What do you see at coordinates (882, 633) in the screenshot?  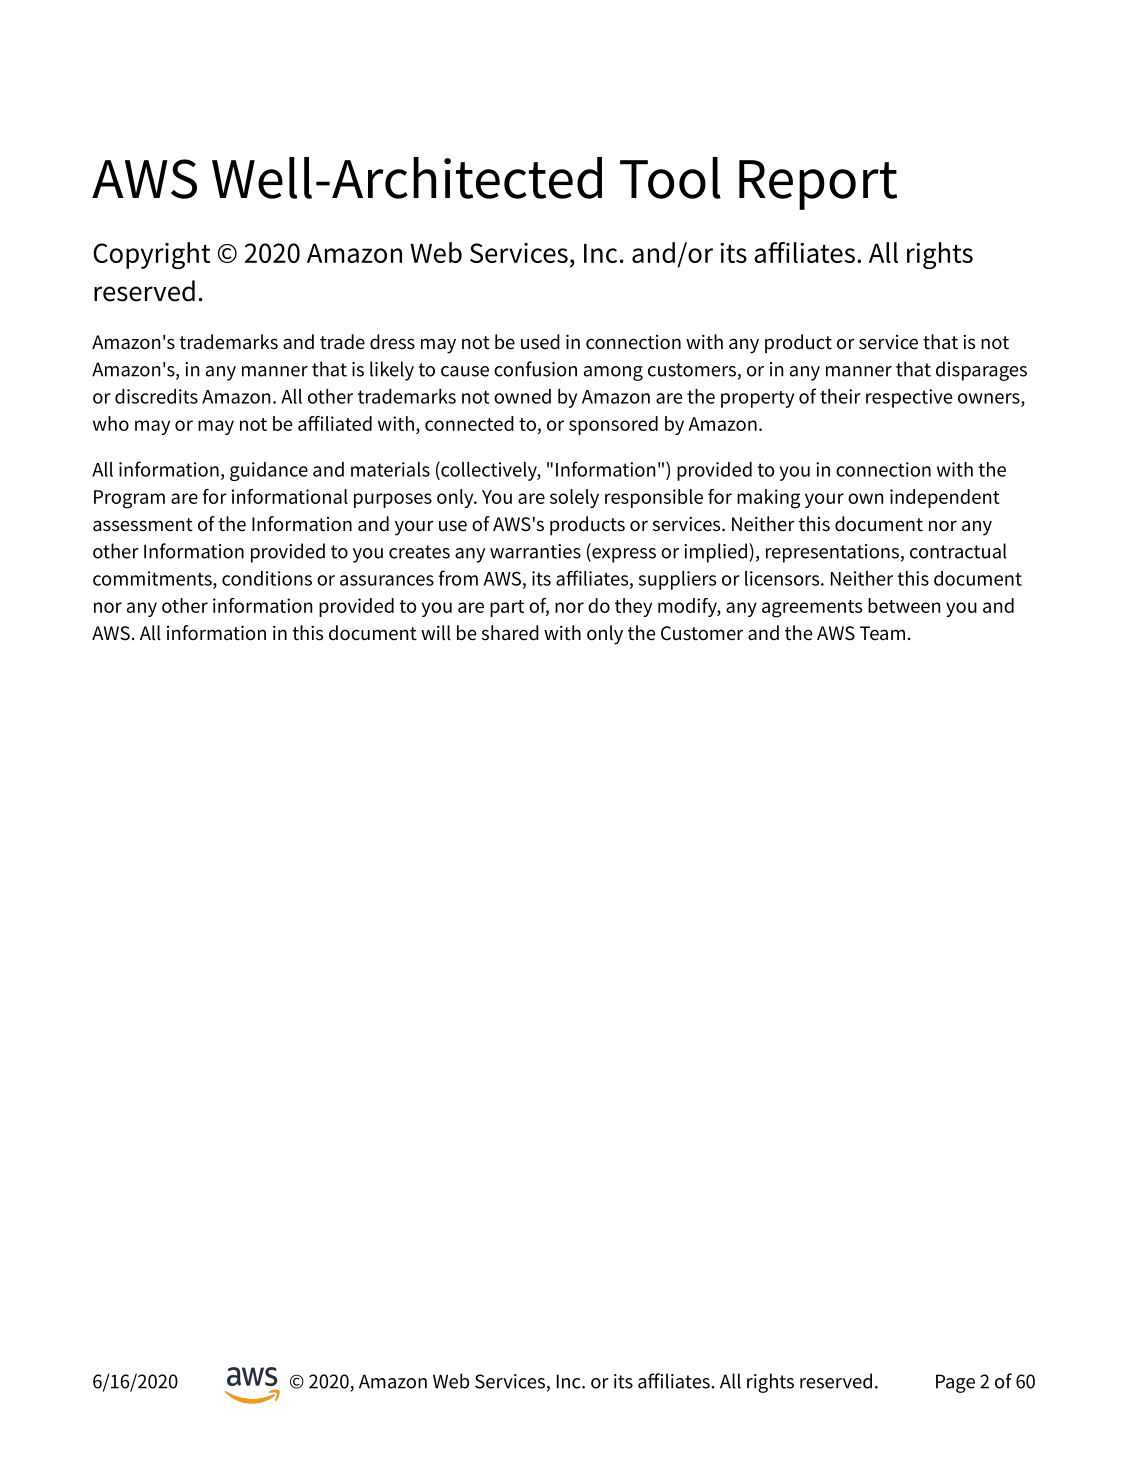 I see `Team` at bounding box center [882, 633].
